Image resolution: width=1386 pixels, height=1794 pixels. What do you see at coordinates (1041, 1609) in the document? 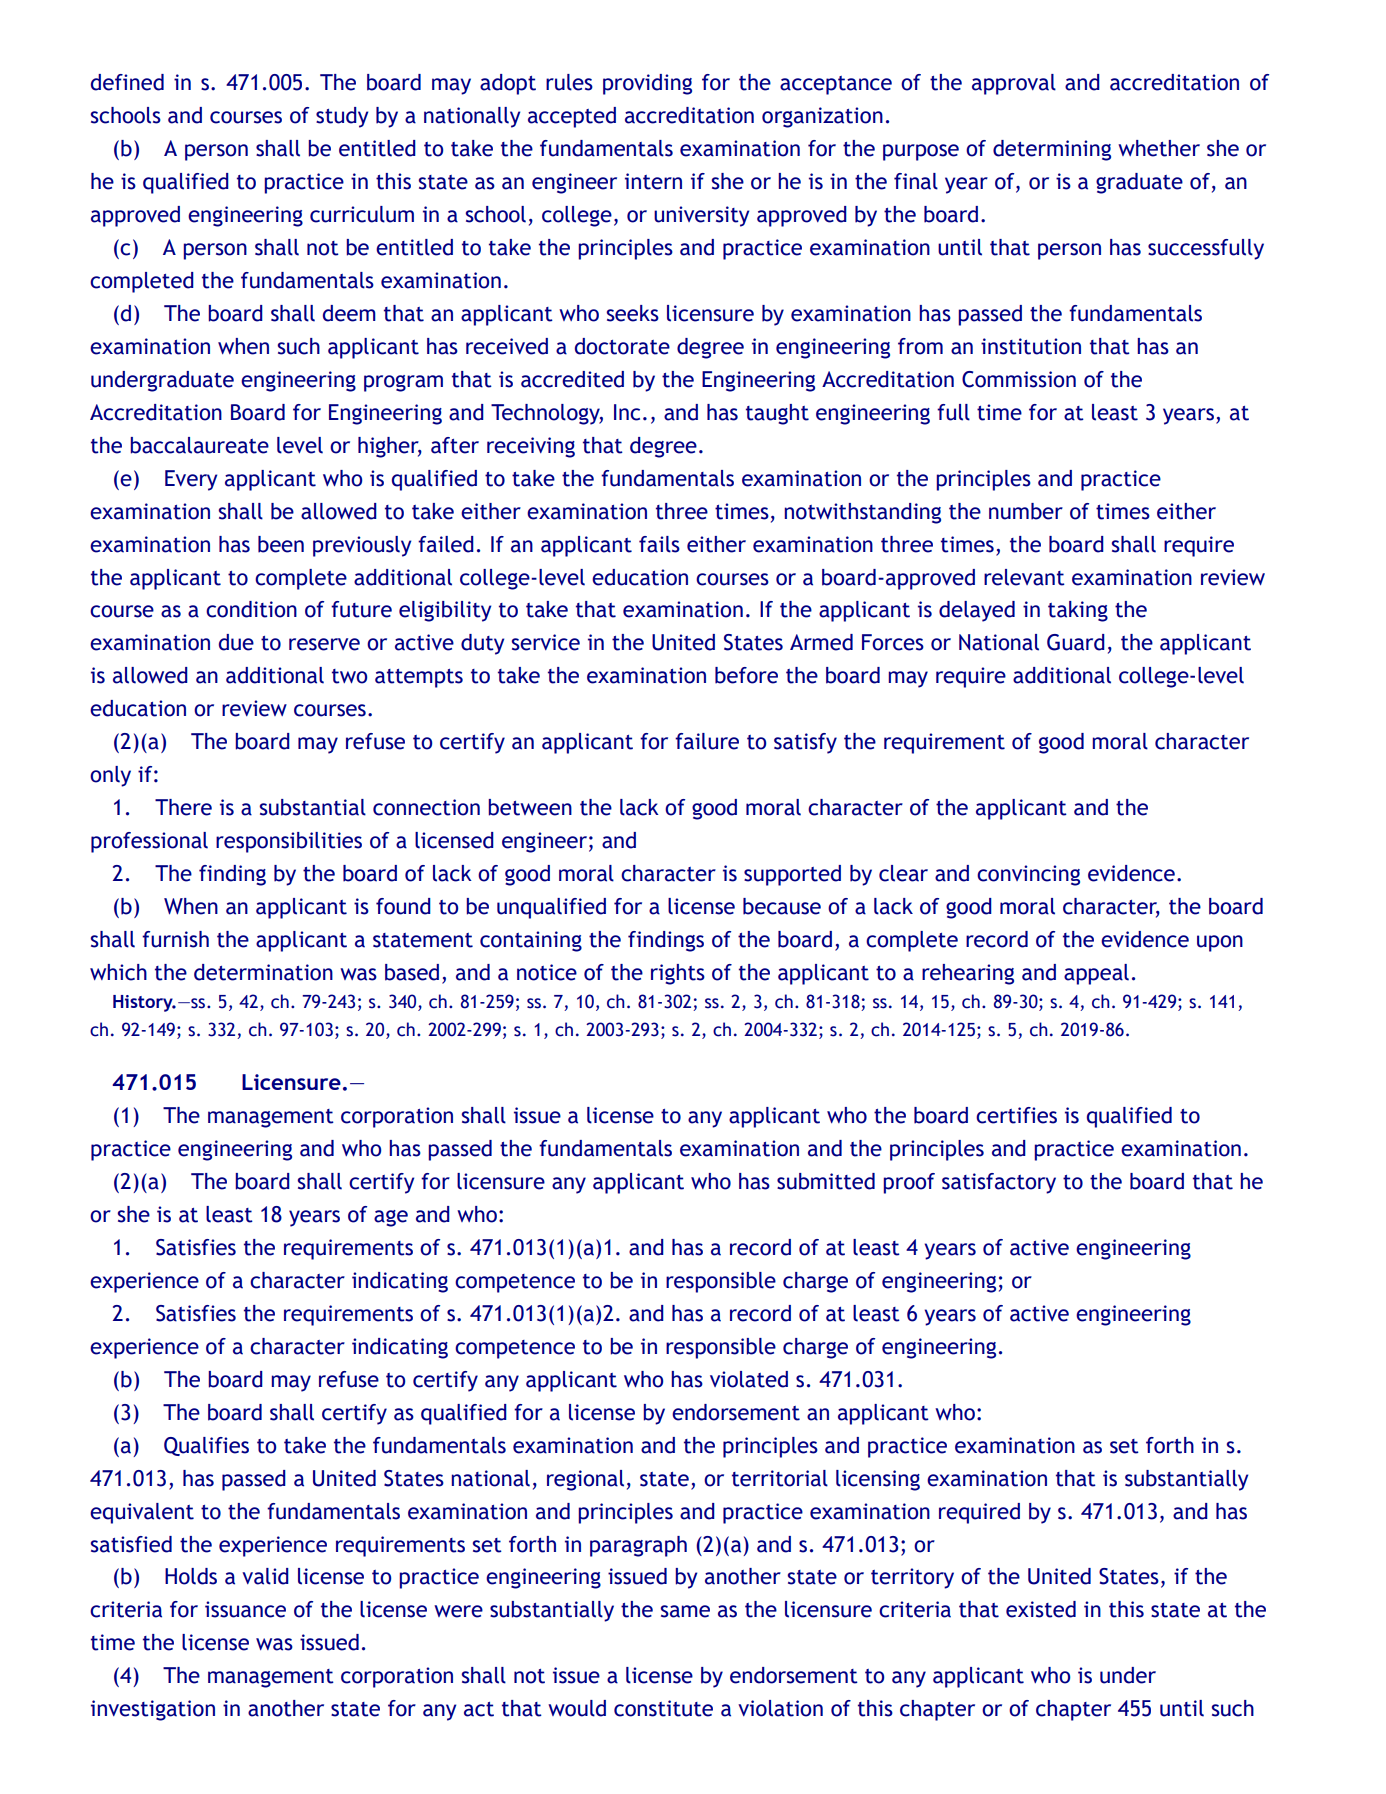
I see `existed` at bounding box center [1041, 1609].
